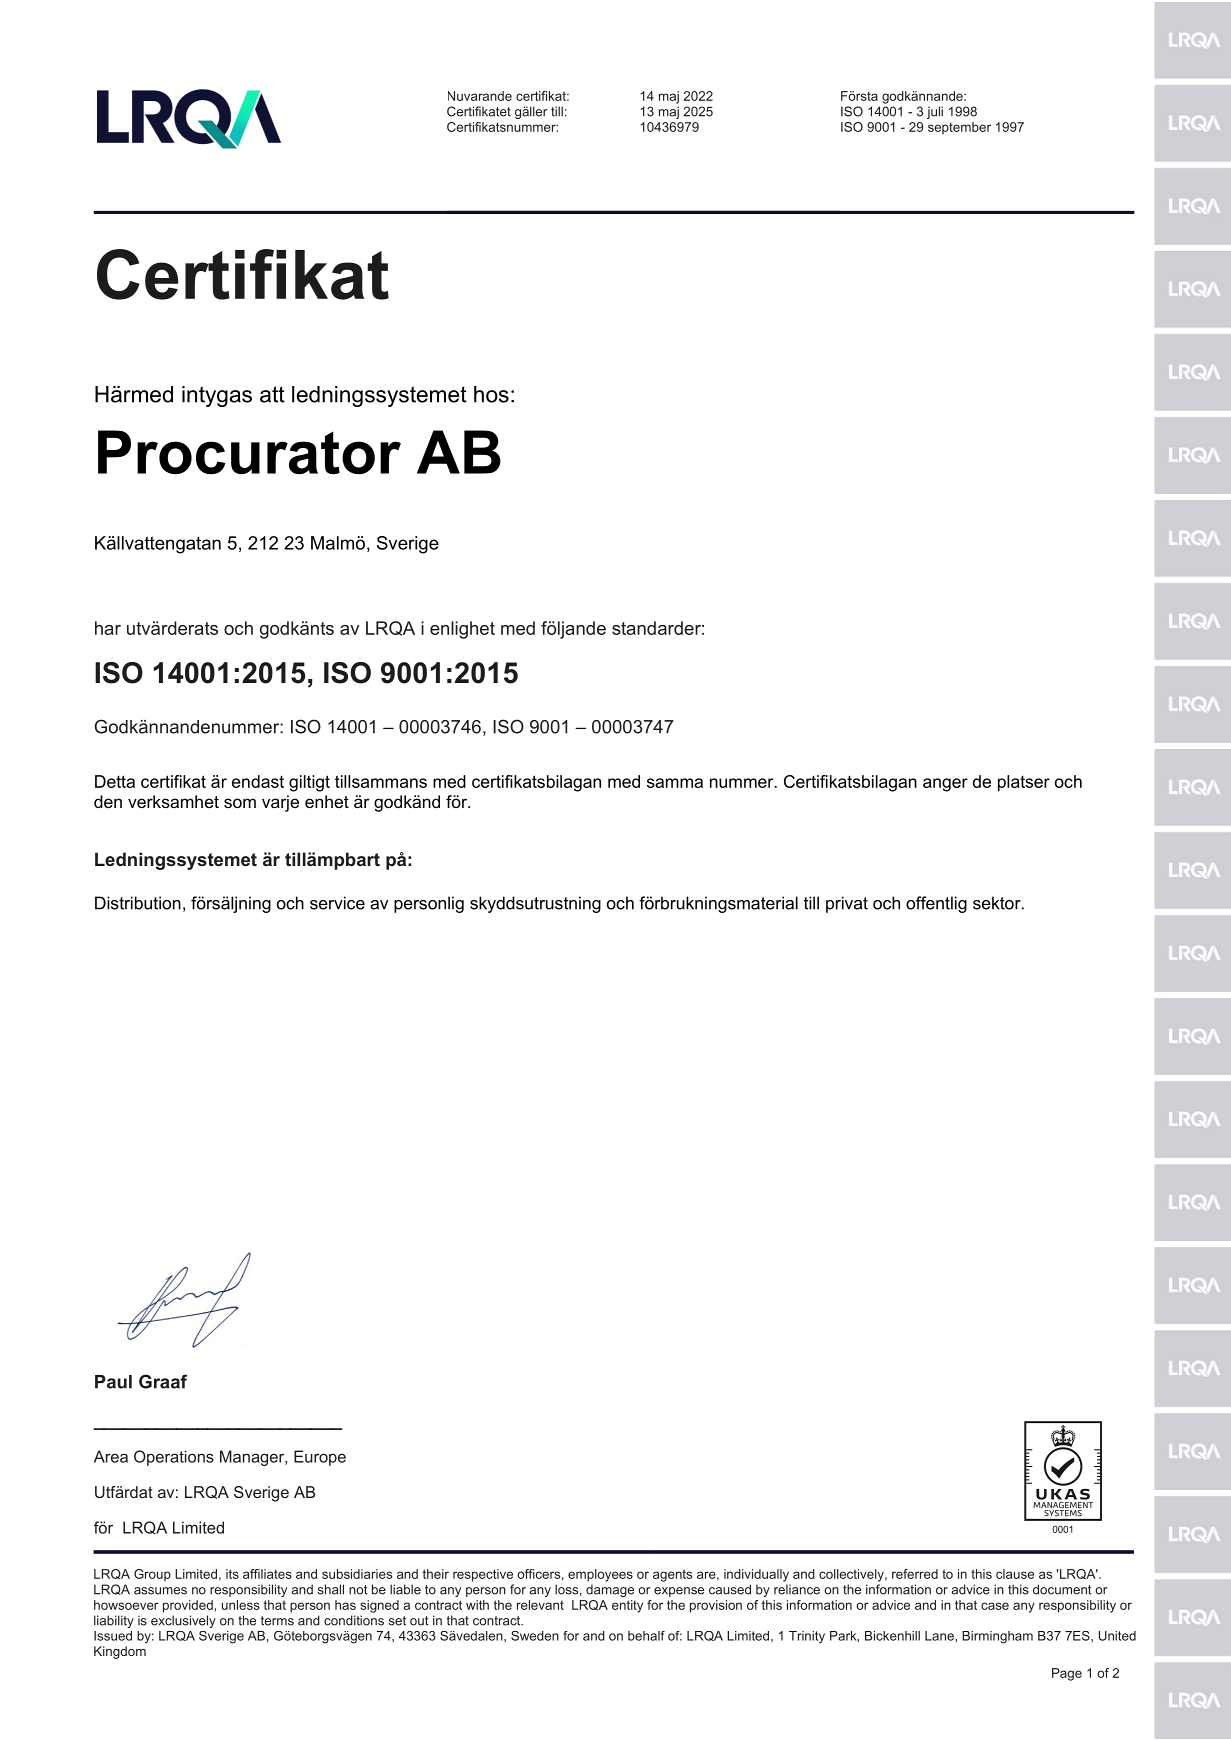 This screenshot has width=1231, height=1741. I want to click on clause, so click(1015, 1574).
